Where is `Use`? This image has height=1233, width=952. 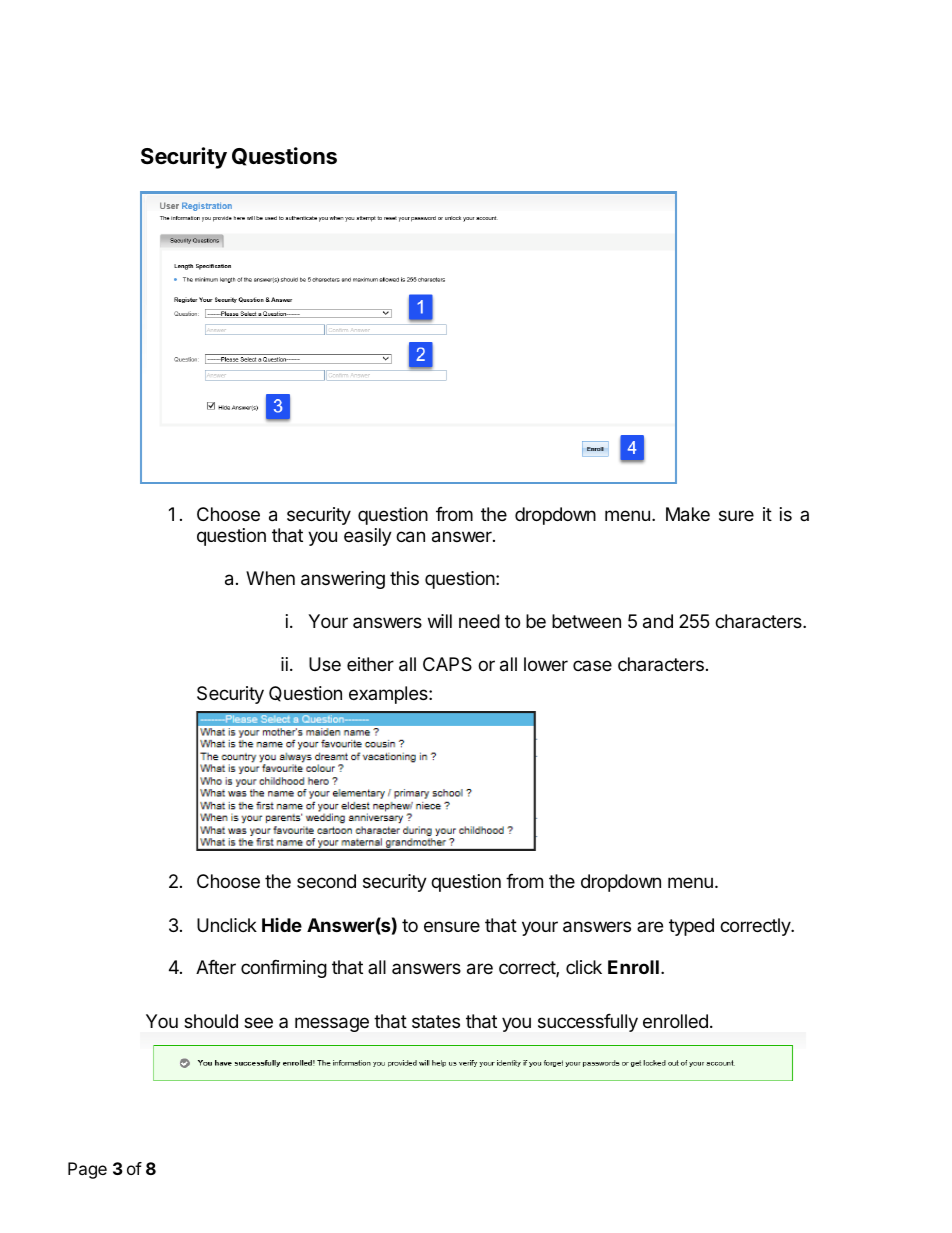
Use is located at coordinates (325, 664).
